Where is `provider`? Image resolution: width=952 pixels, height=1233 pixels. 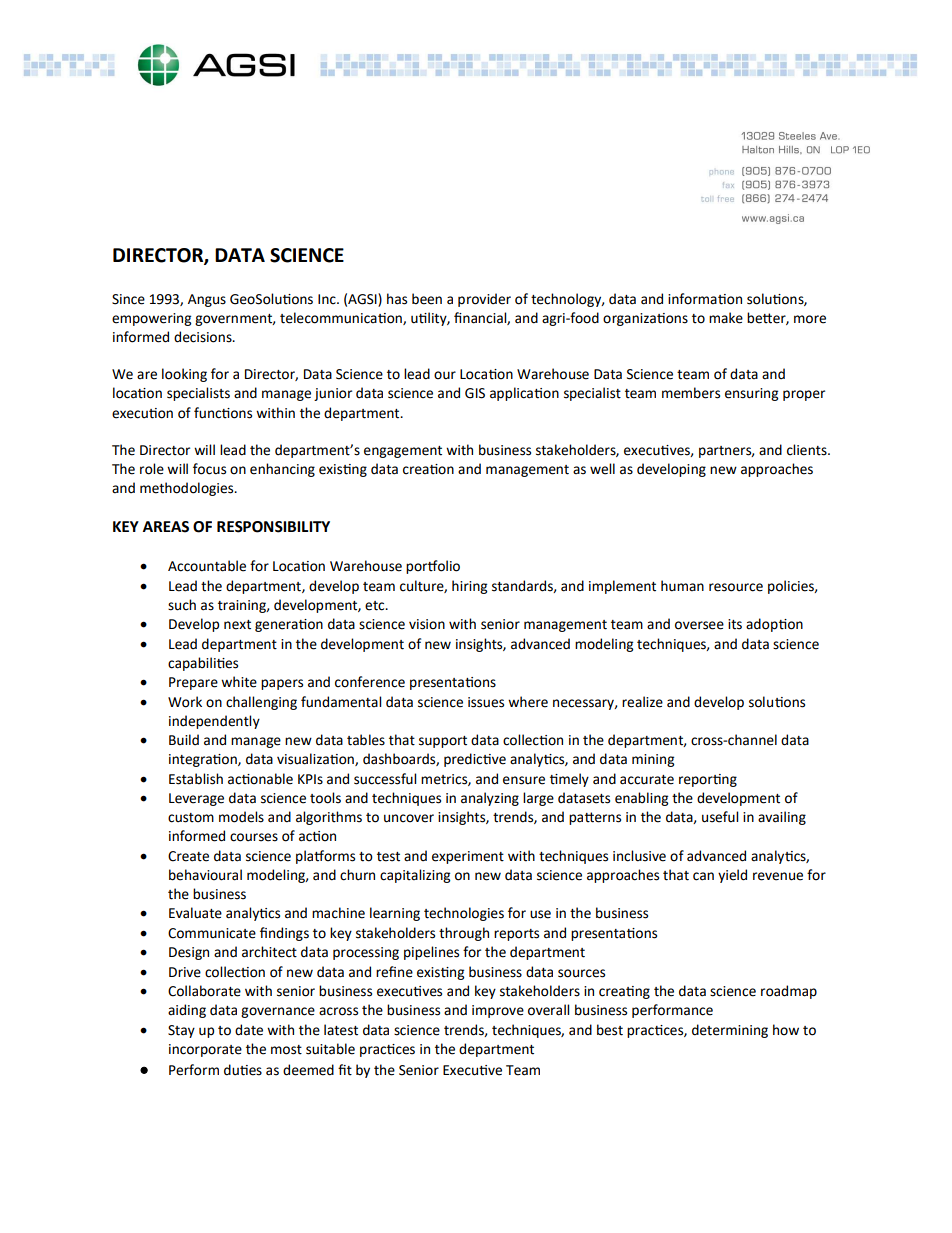
provider is located at coordinates (484, 300).
